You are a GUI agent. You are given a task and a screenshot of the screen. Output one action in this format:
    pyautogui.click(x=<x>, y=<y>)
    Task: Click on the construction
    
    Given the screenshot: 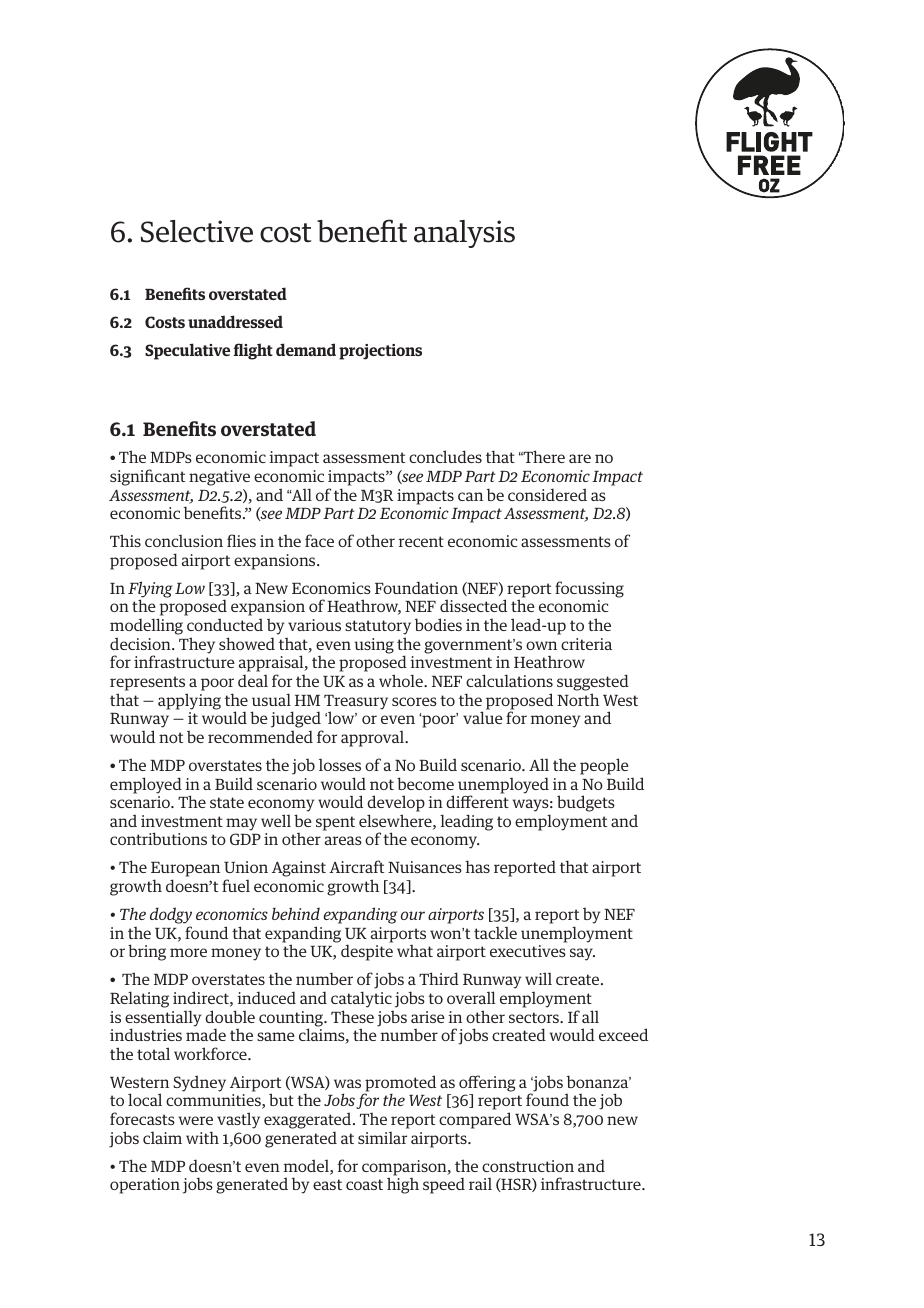 What is the action you would take?
    pyautogui.click(x=528, y=1166)
